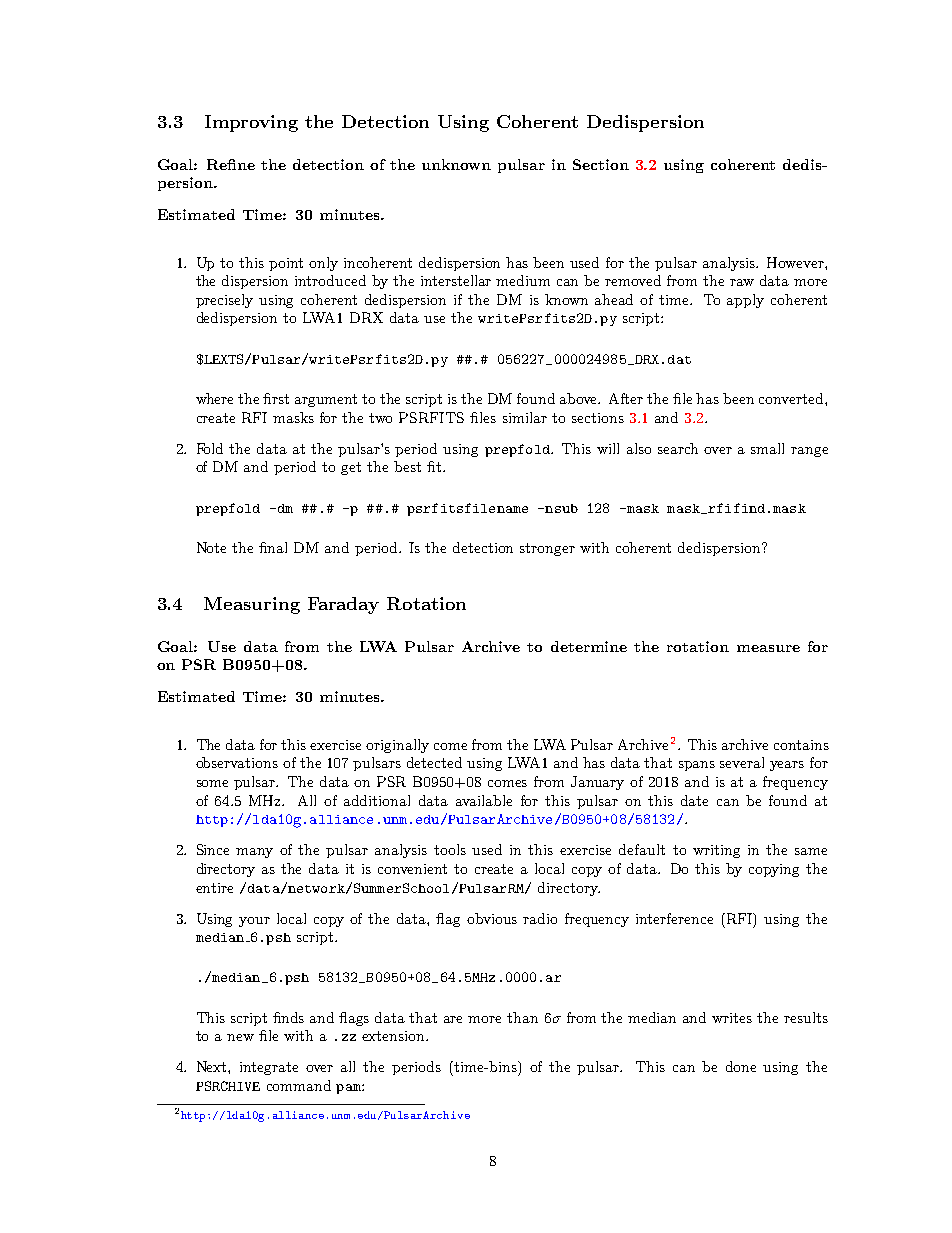  Describe the element at coordinates (484, 800) in the screenshot. I see `available` at that location.
